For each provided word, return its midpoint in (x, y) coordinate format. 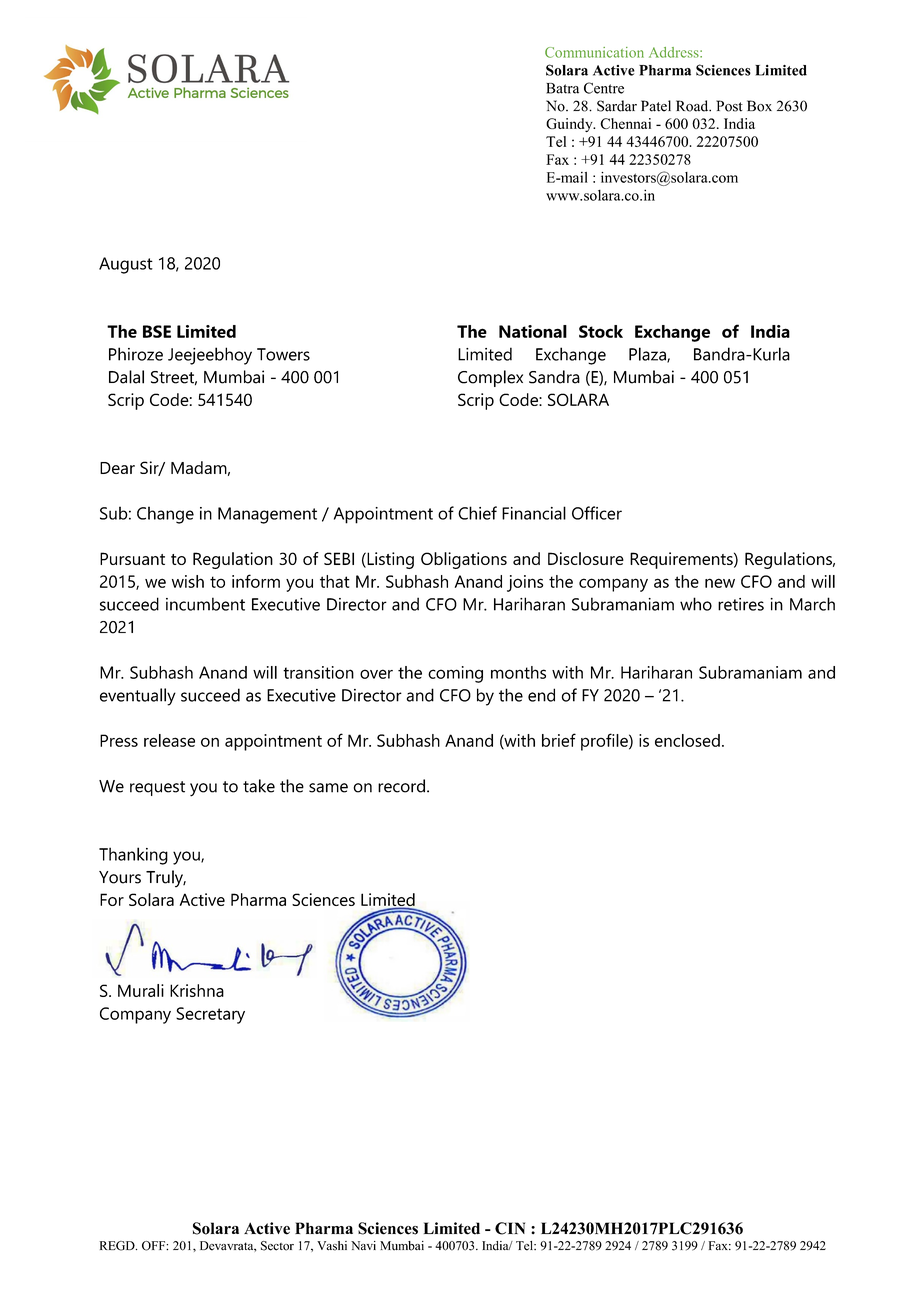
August (126, 265)
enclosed (687, 740)
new (720, 583)
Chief (477, 513)
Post (729, 106)
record (401, 786)
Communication (594, 52)
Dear (117, 468)
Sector (277, 1246)
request (157, 788)
